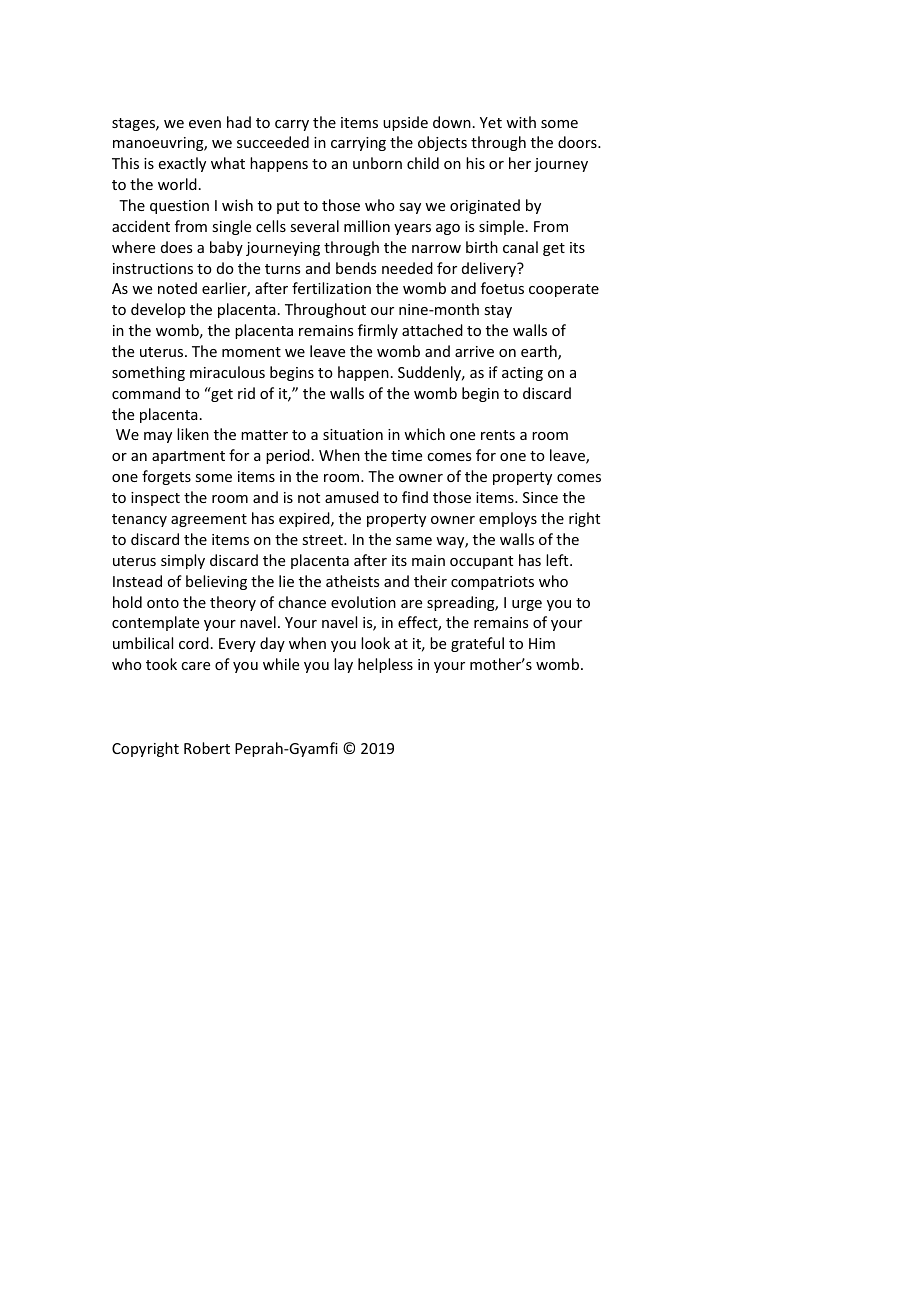 This document has height=1308, width=924. I want to click on earth, so click(540, 352).
